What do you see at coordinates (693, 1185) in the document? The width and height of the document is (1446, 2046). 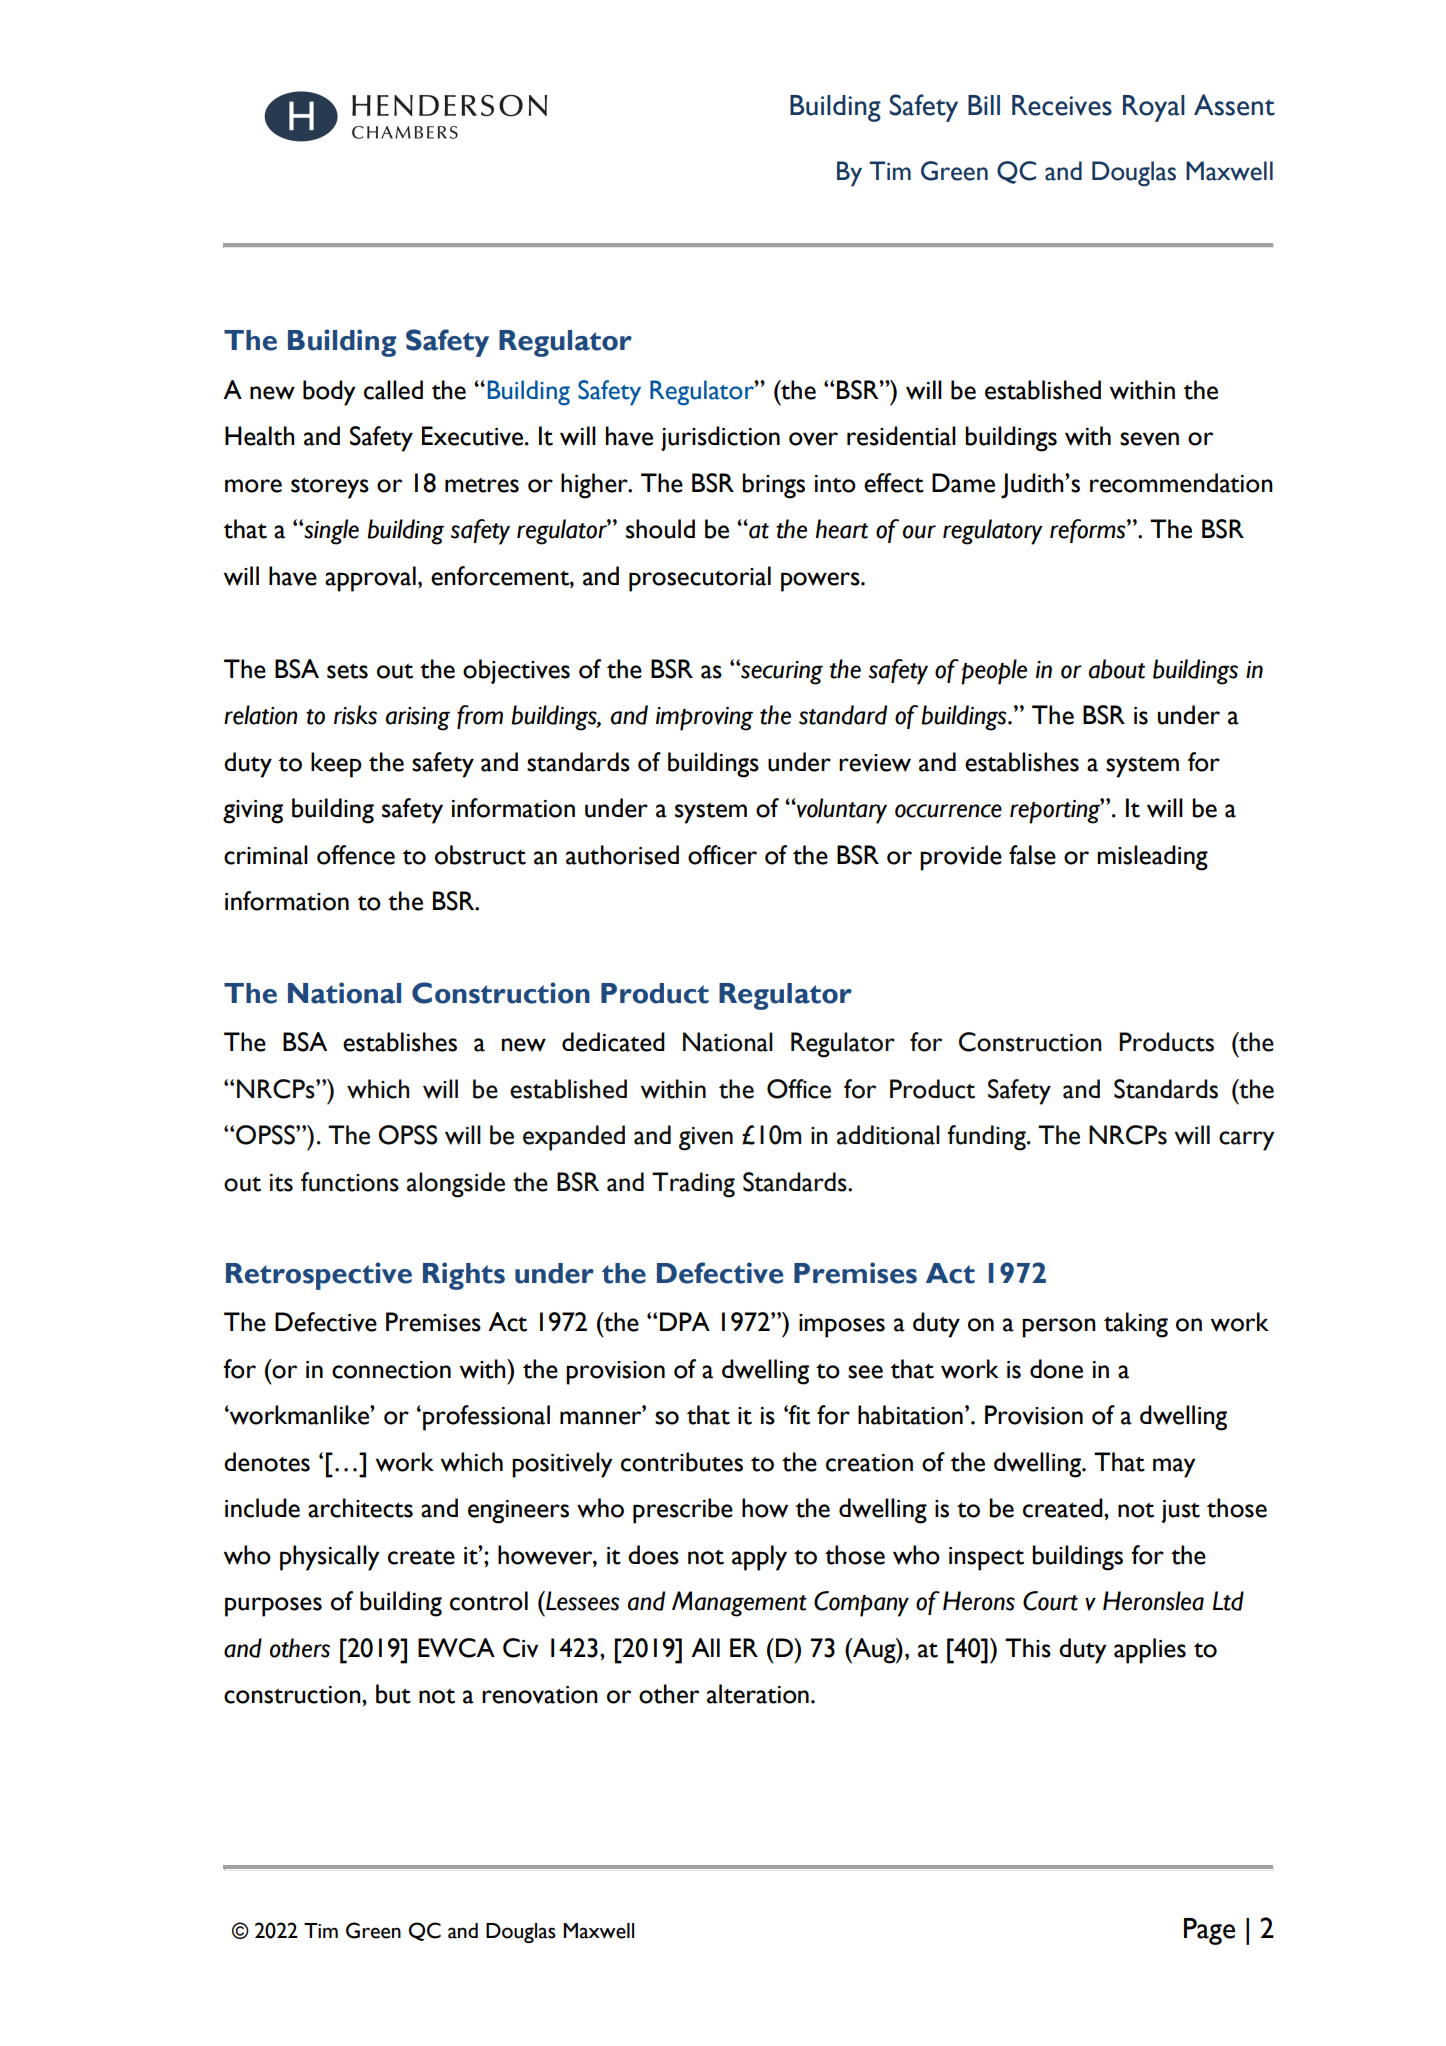 I see `Trading` at bounding box center [693, 1185].
